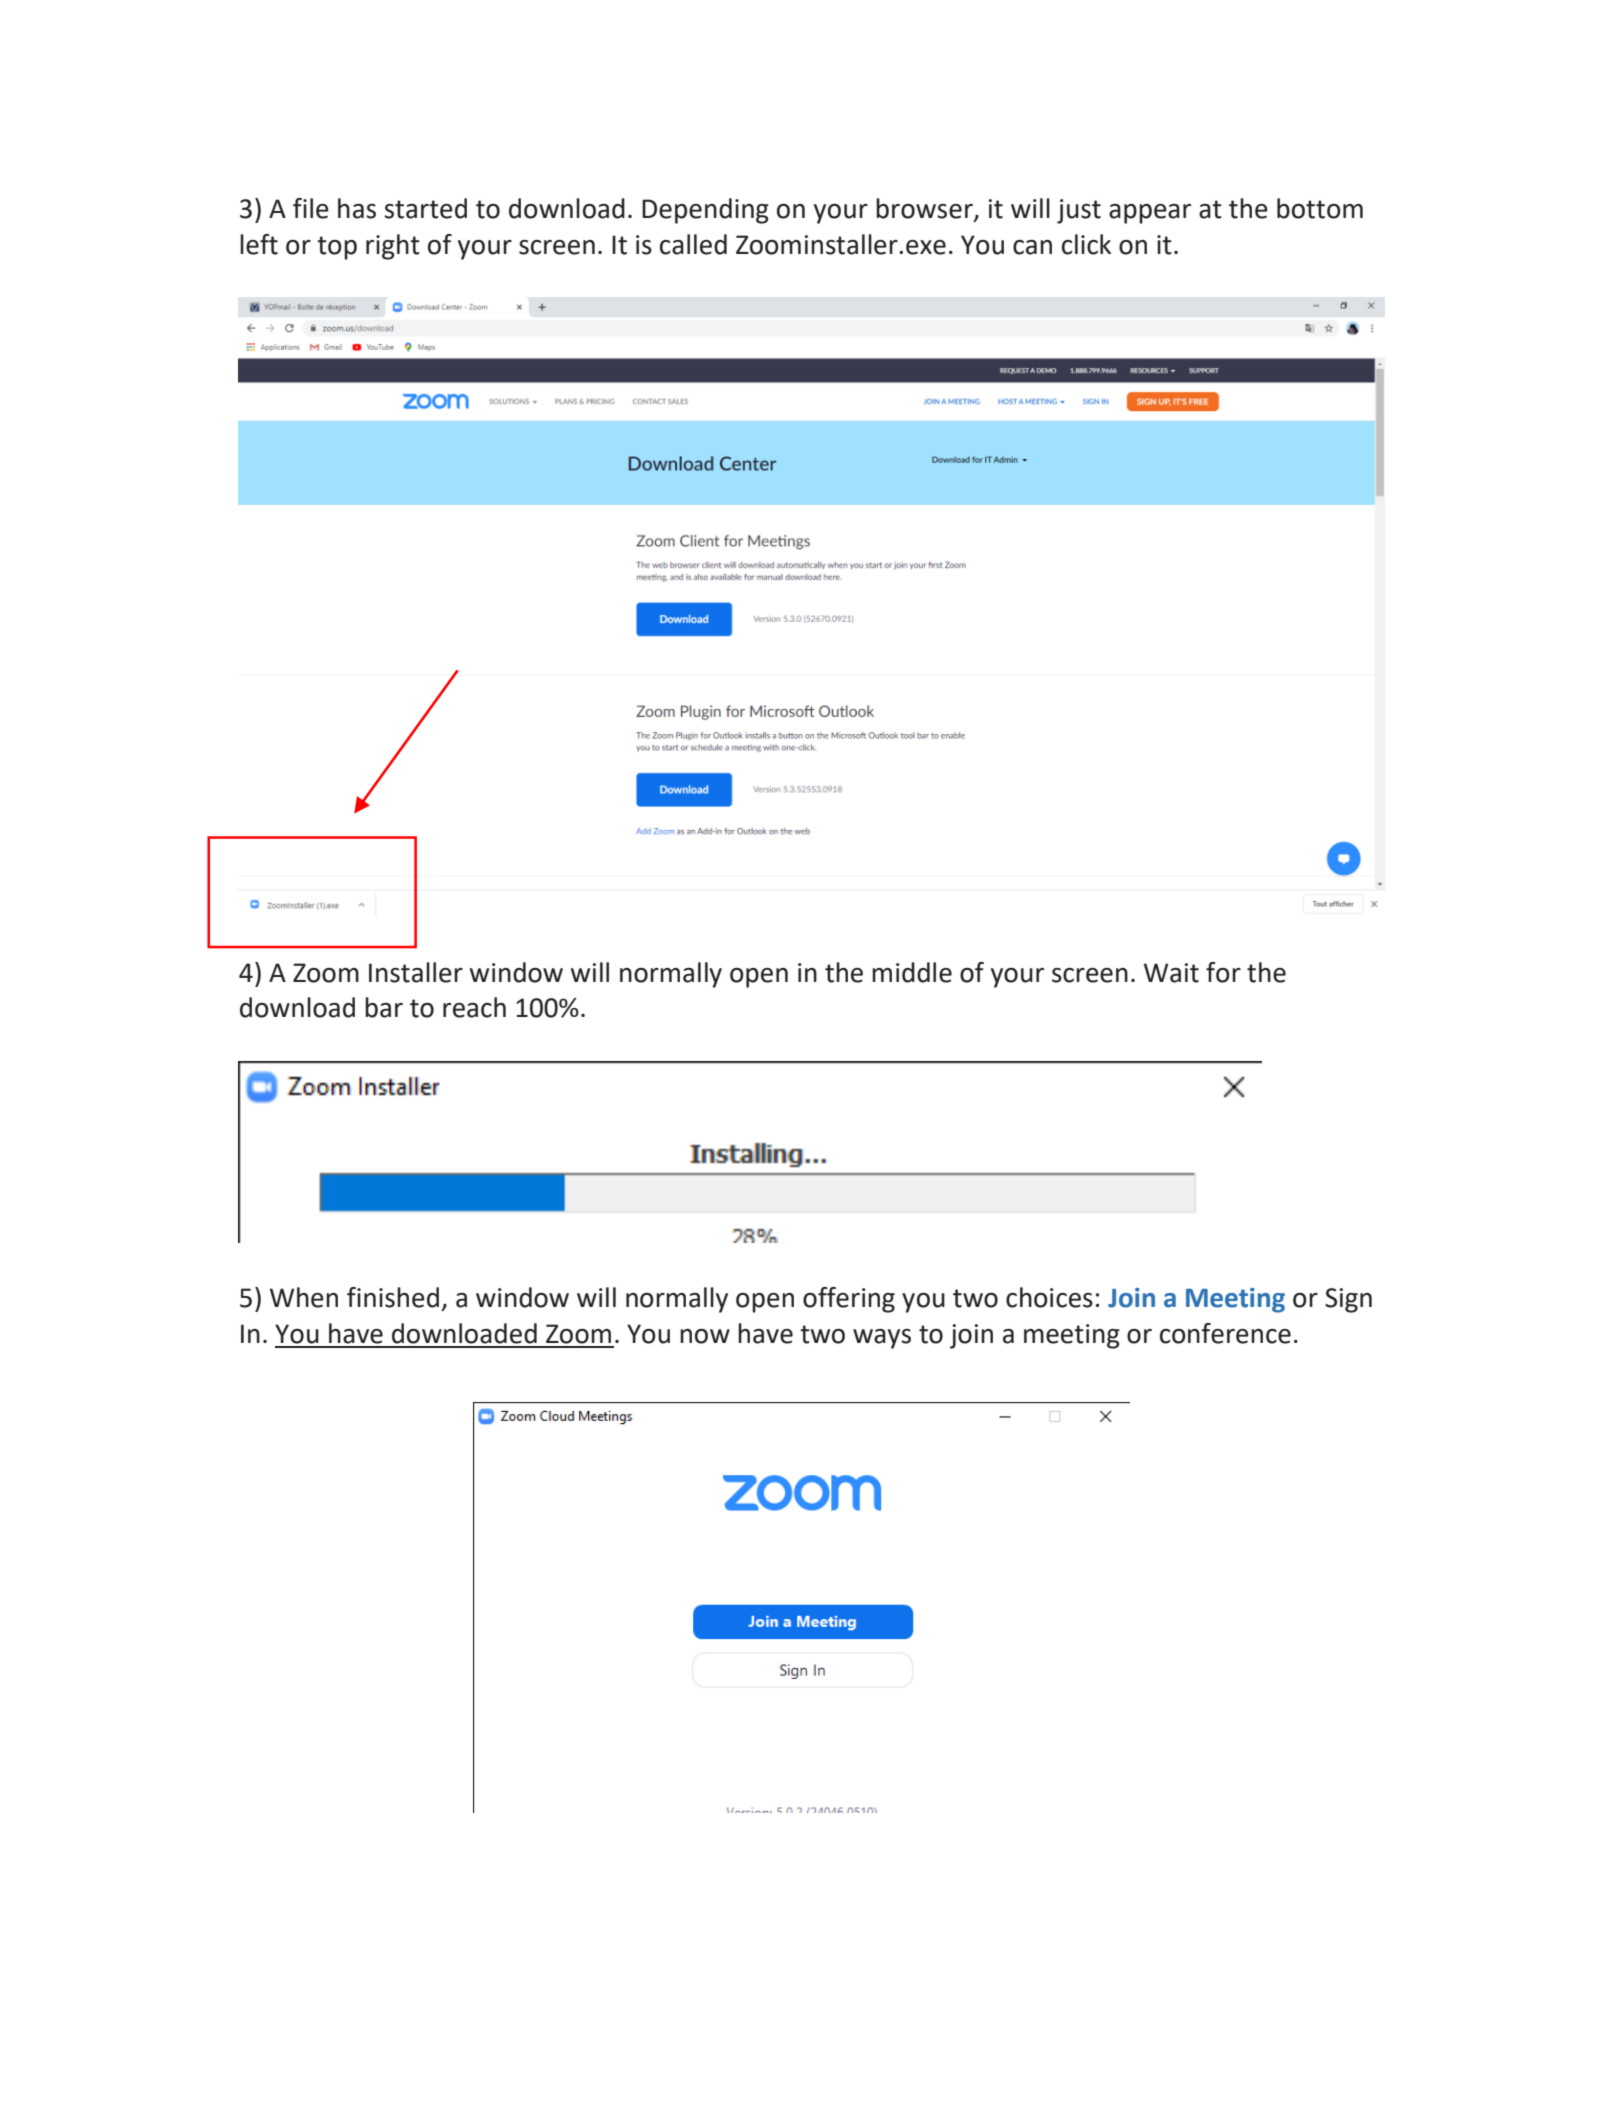 The width and height of the screenshot is (1623, 2101). What do you see at coordinates (912, 972) in the screenshot?
I see `middle` at bounding box center [912, 972].
